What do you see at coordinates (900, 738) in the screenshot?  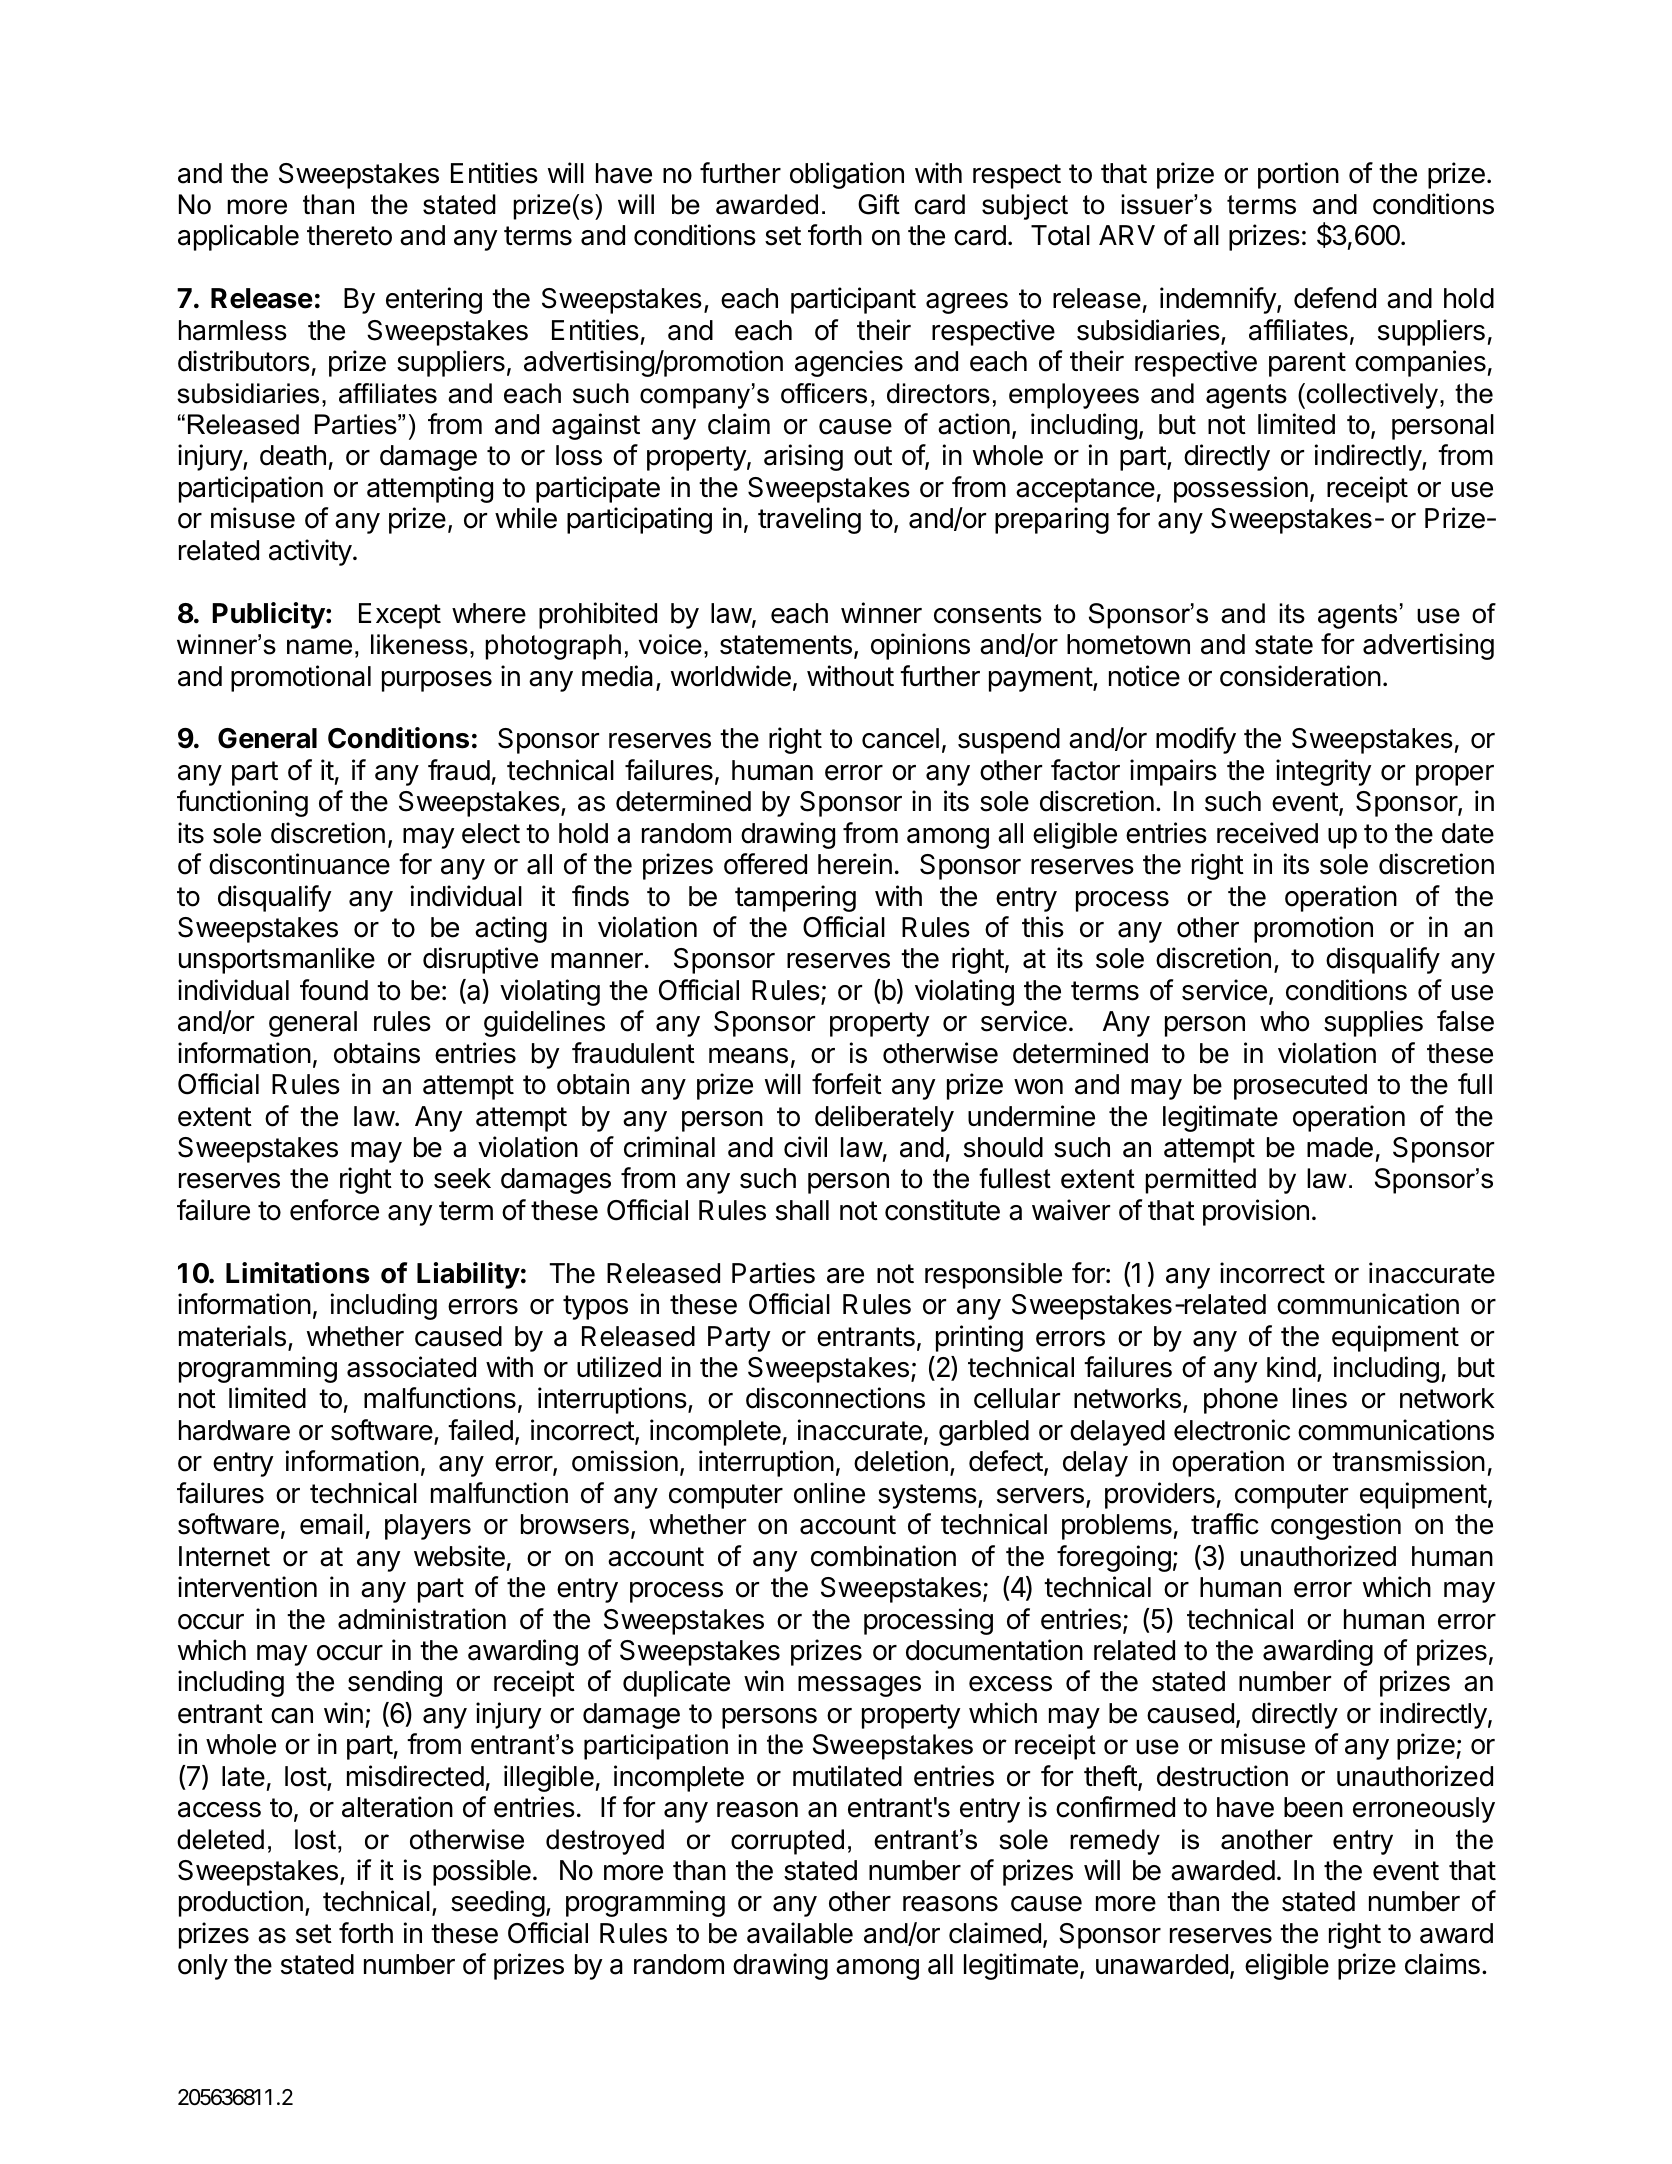 I see `cancel` at bounding box center [900, 738].
